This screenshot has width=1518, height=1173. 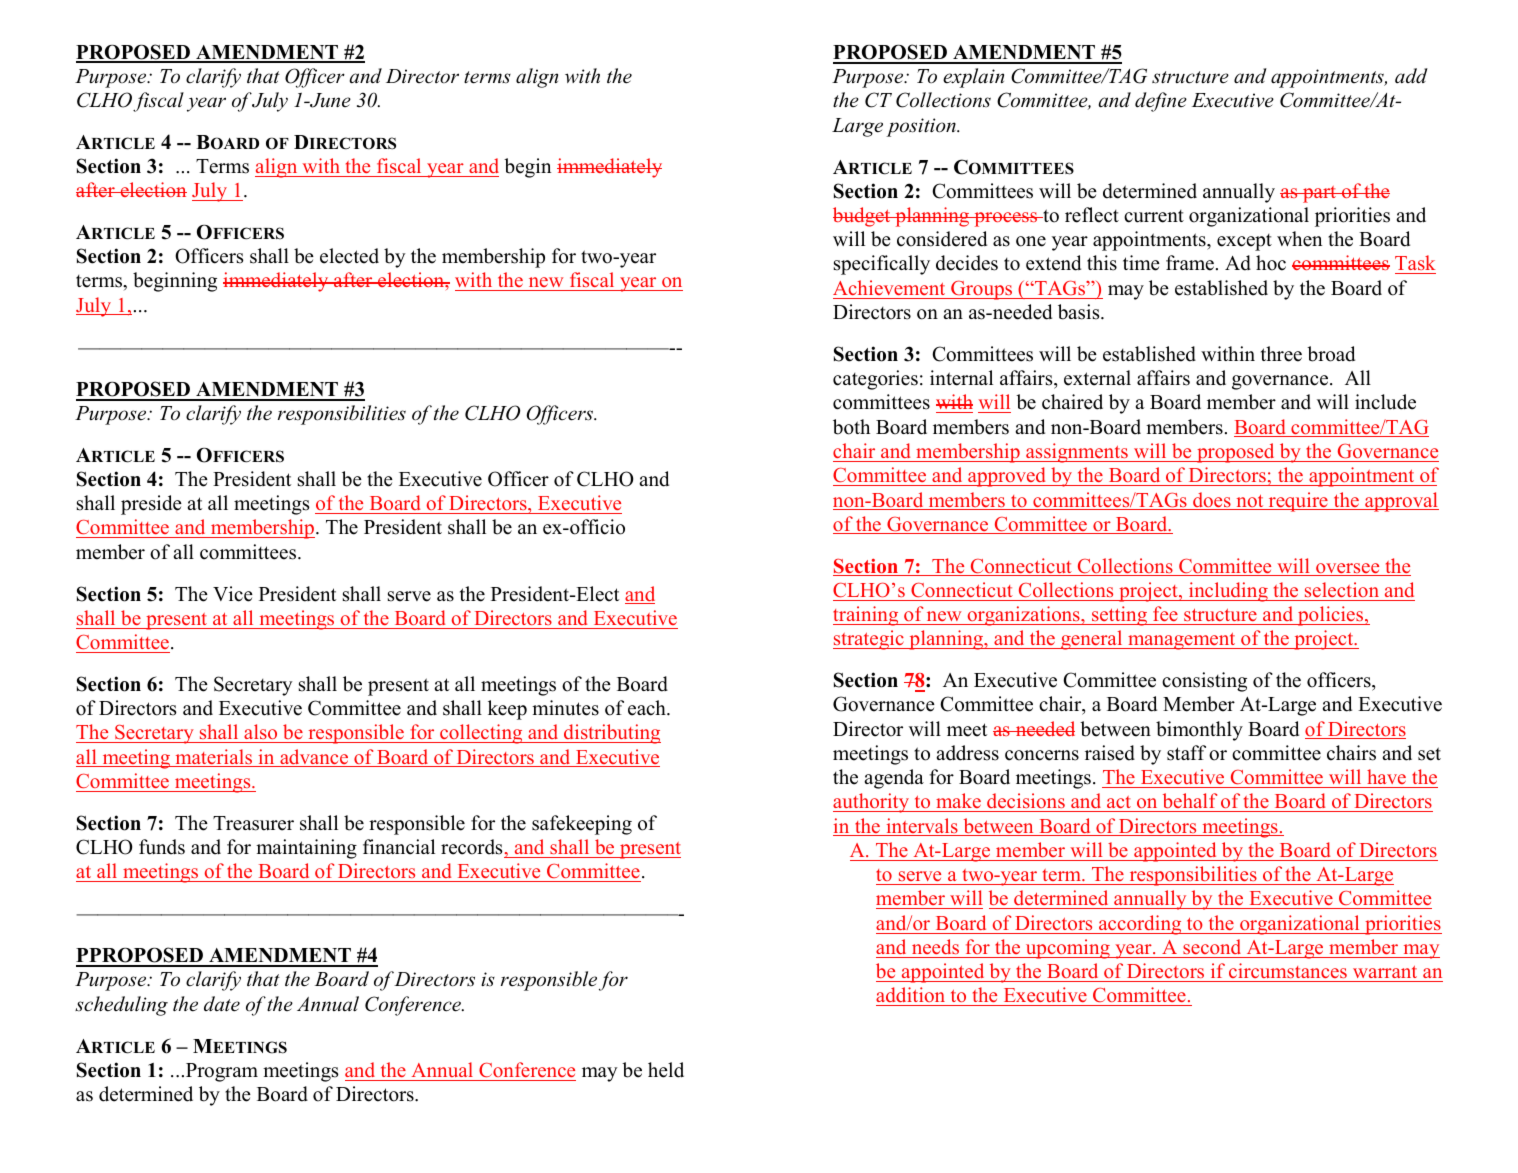 I want to click on including, so click(x=1228, y=592).
